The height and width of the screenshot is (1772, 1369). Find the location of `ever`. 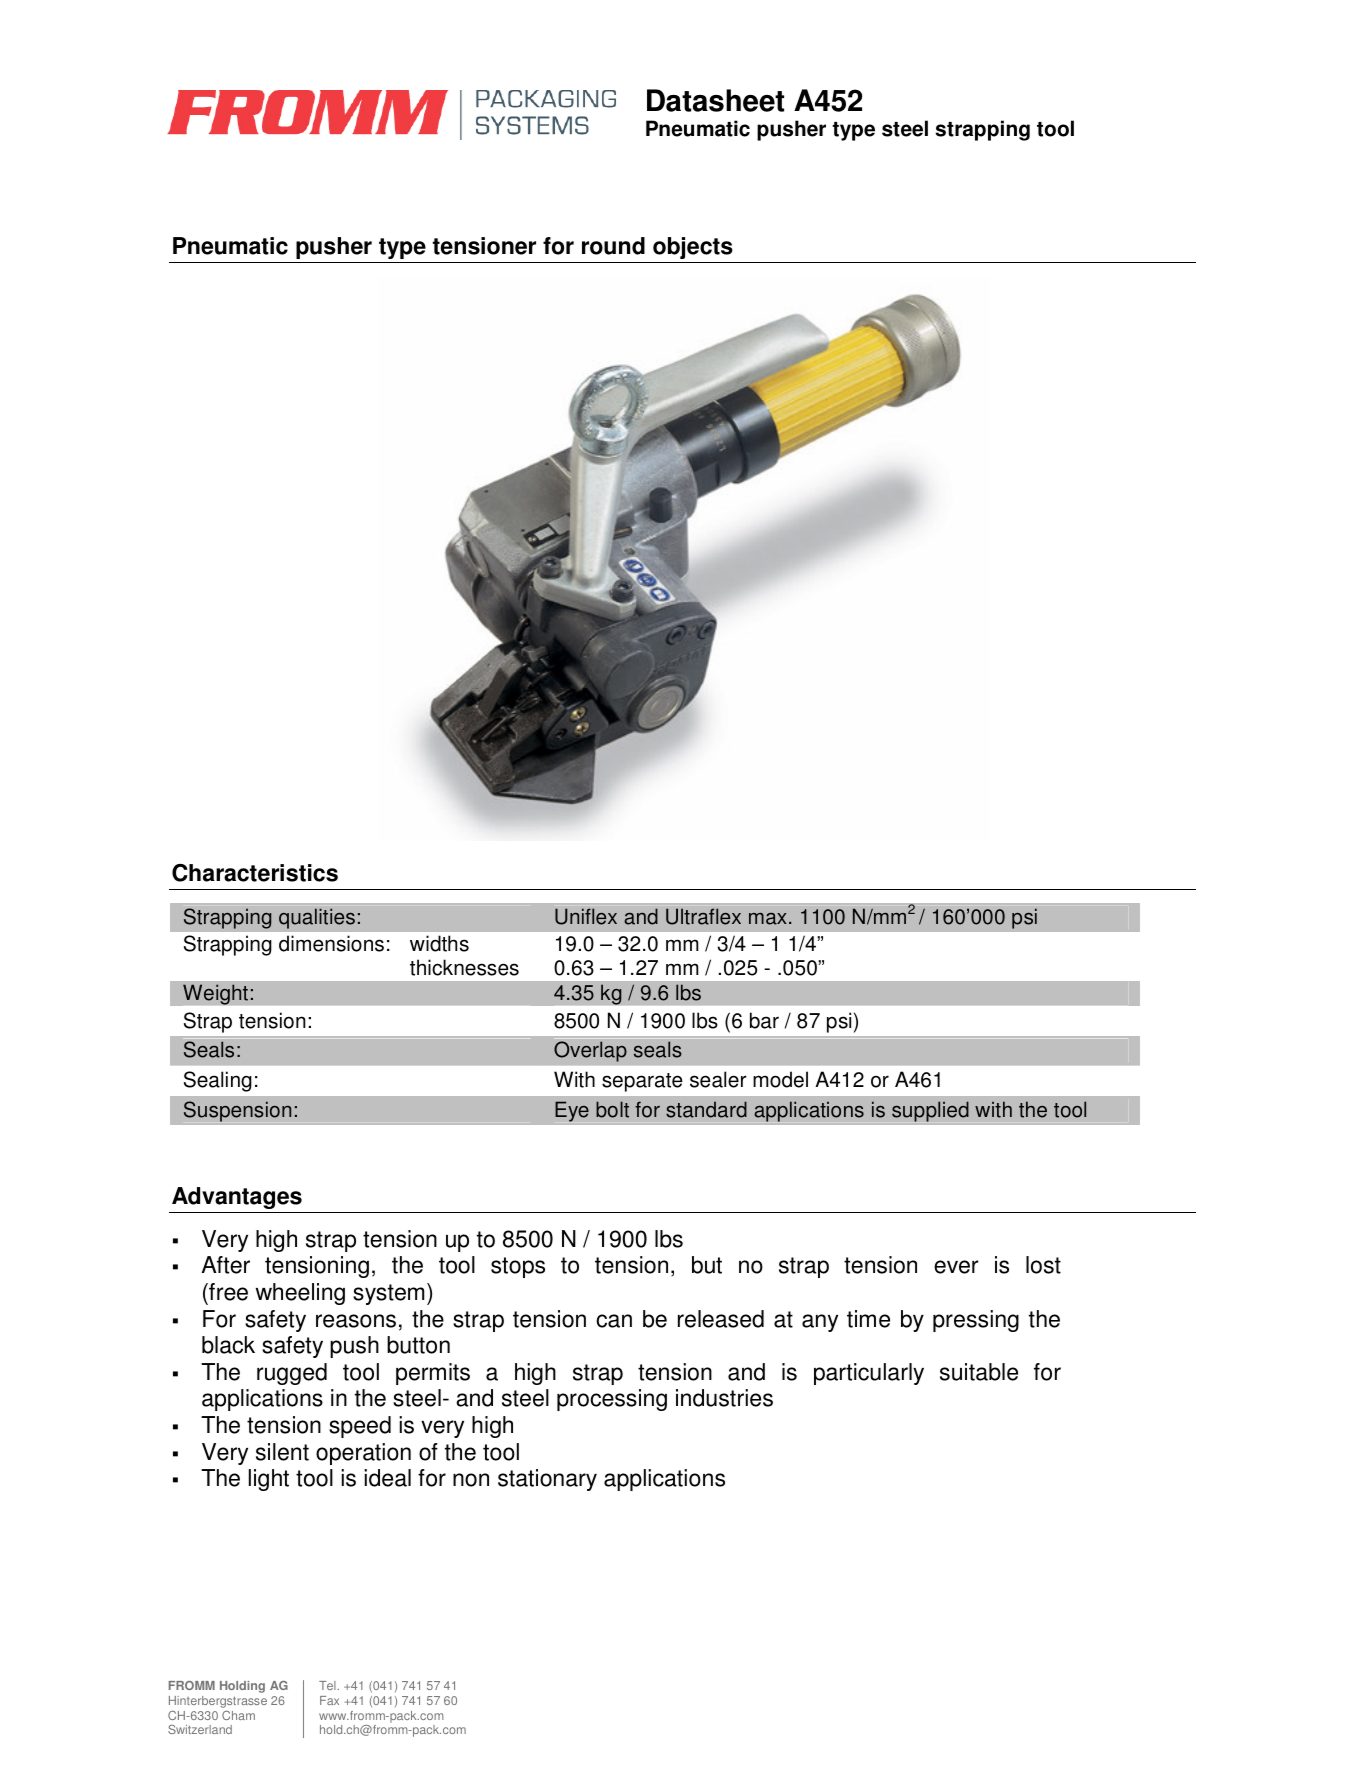

ever is located at coordinates (956, 1267).
